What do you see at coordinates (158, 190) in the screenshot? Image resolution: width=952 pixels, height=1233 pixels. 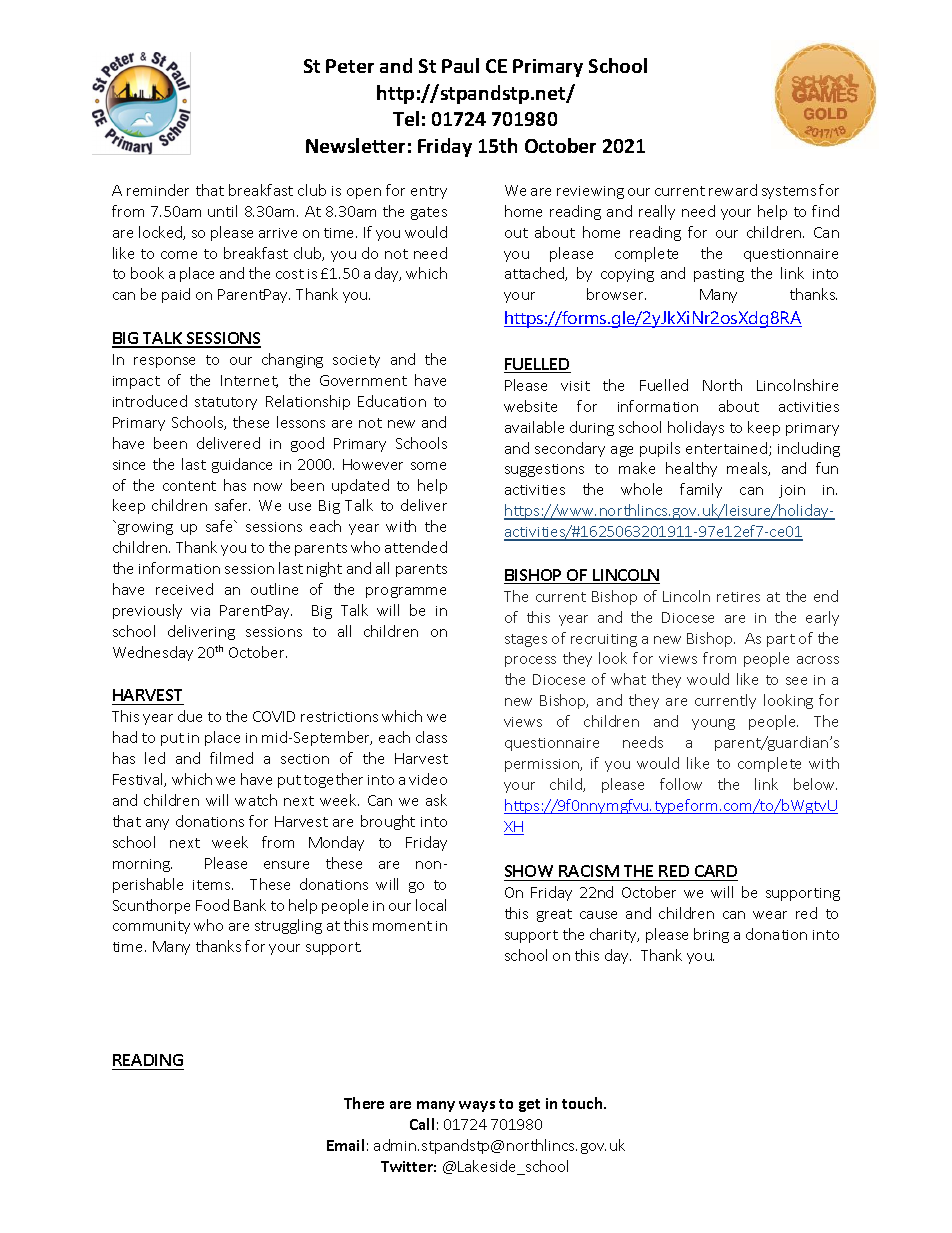 I see `reminder` at bounding box center [158, 190].
